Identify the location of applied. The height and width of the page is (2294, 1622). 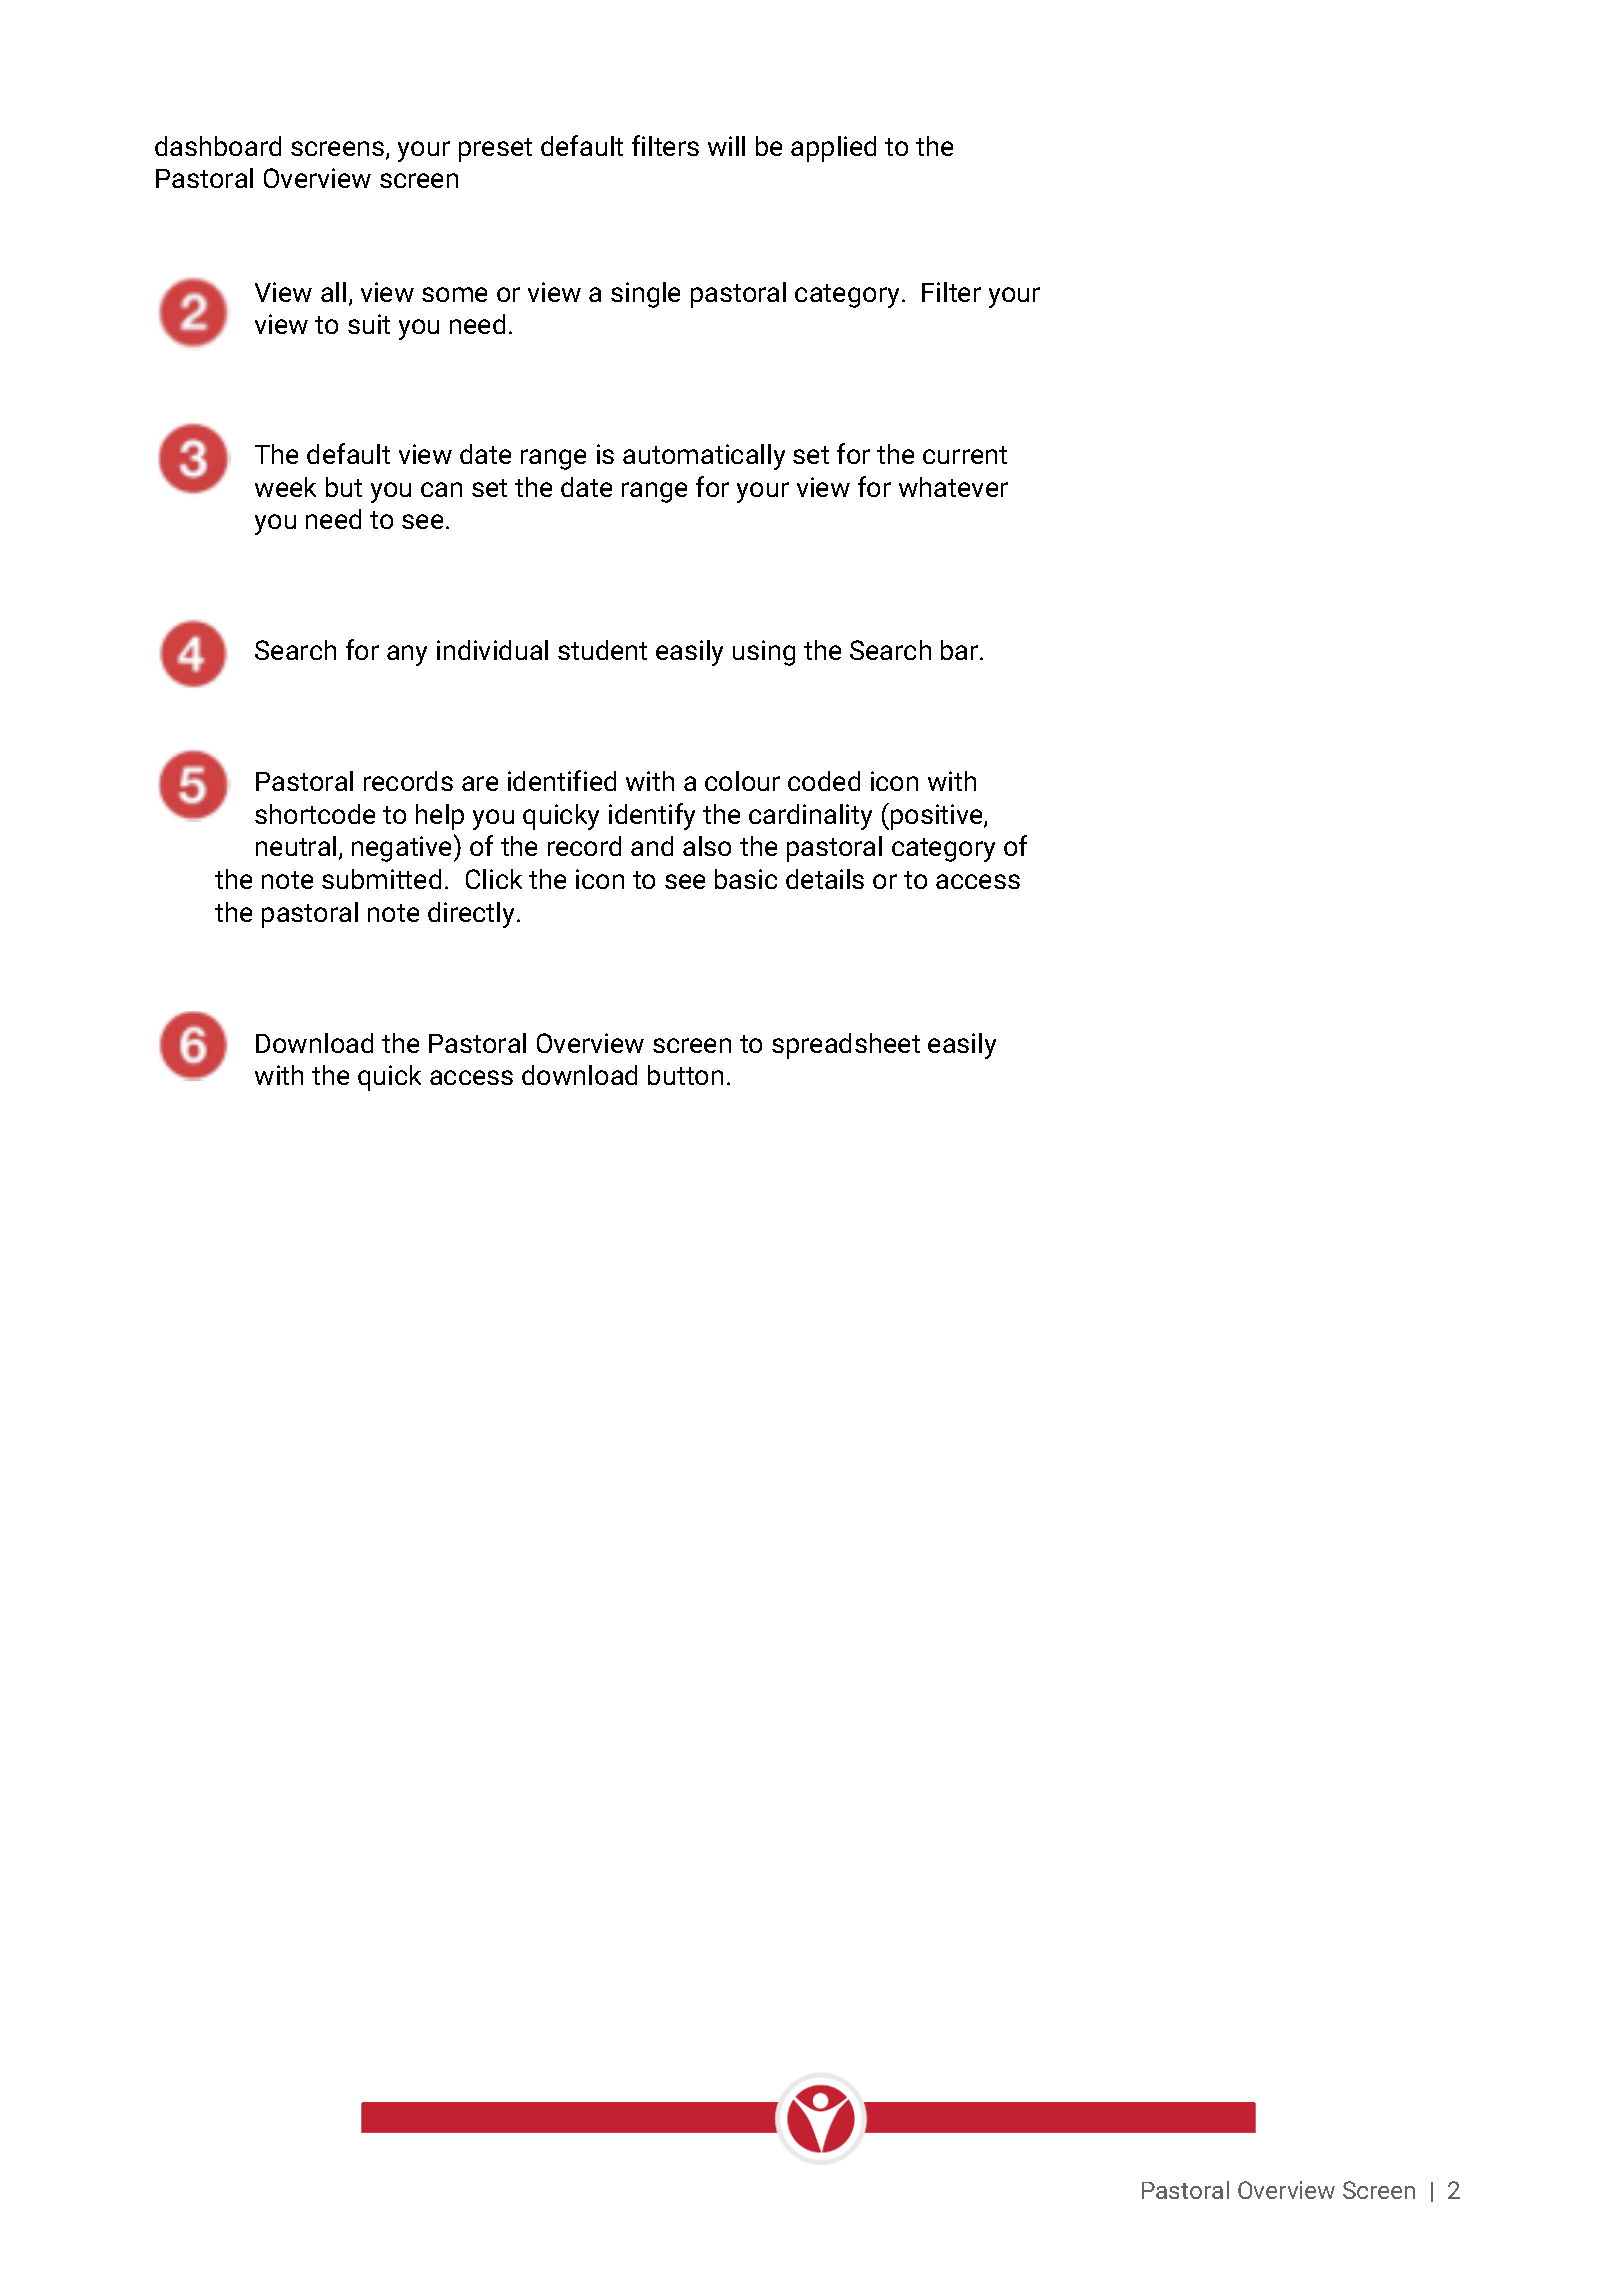
(833, 149).
